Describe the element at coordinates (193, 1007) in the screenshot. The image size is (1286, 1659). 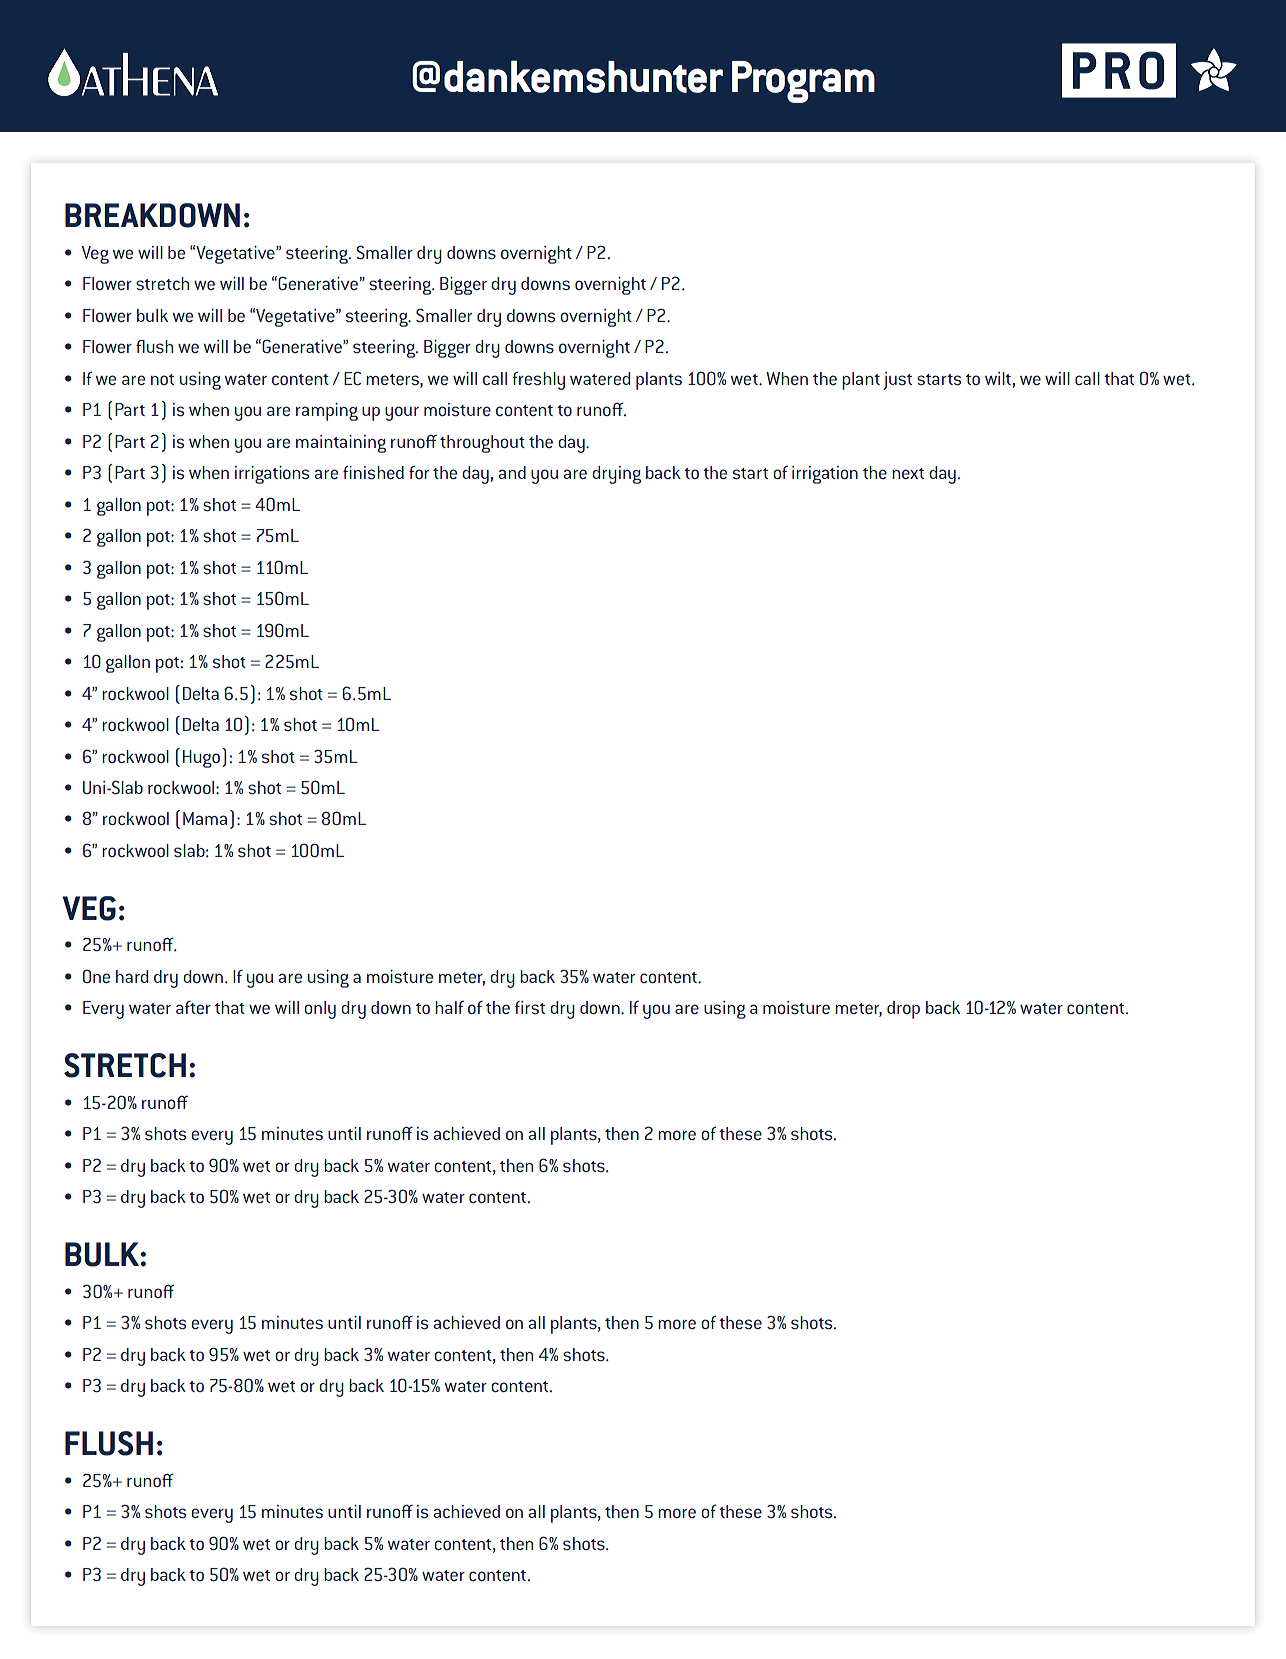
I see `after` at that location.
